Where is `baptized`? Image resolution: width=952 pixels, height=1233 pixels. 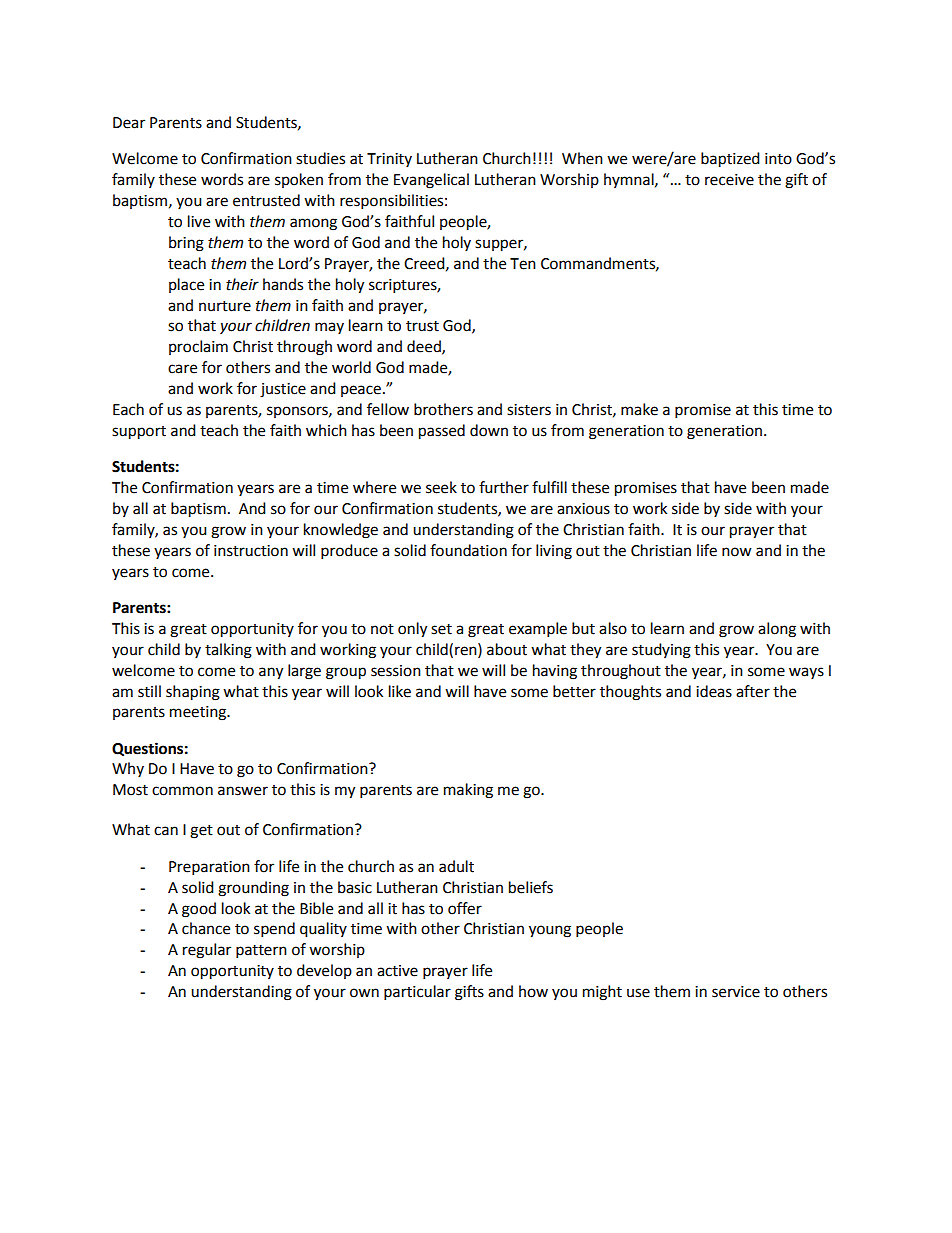 baptized is located at coordinates (730, 160).
